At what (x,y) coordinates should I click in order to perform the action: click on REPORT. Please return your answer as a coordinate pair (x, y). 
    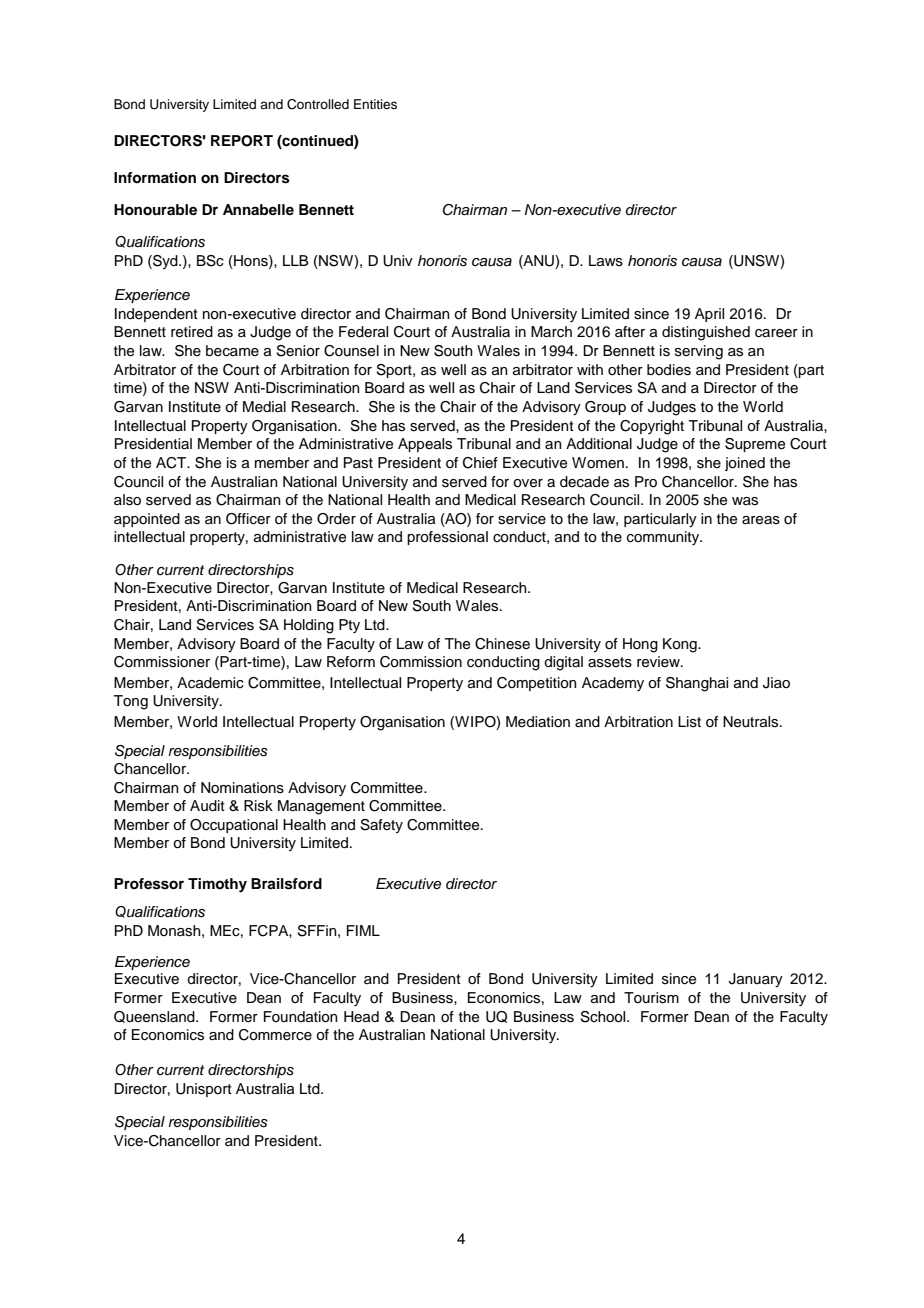
    Looking at the image, I should click on (242, 141).
